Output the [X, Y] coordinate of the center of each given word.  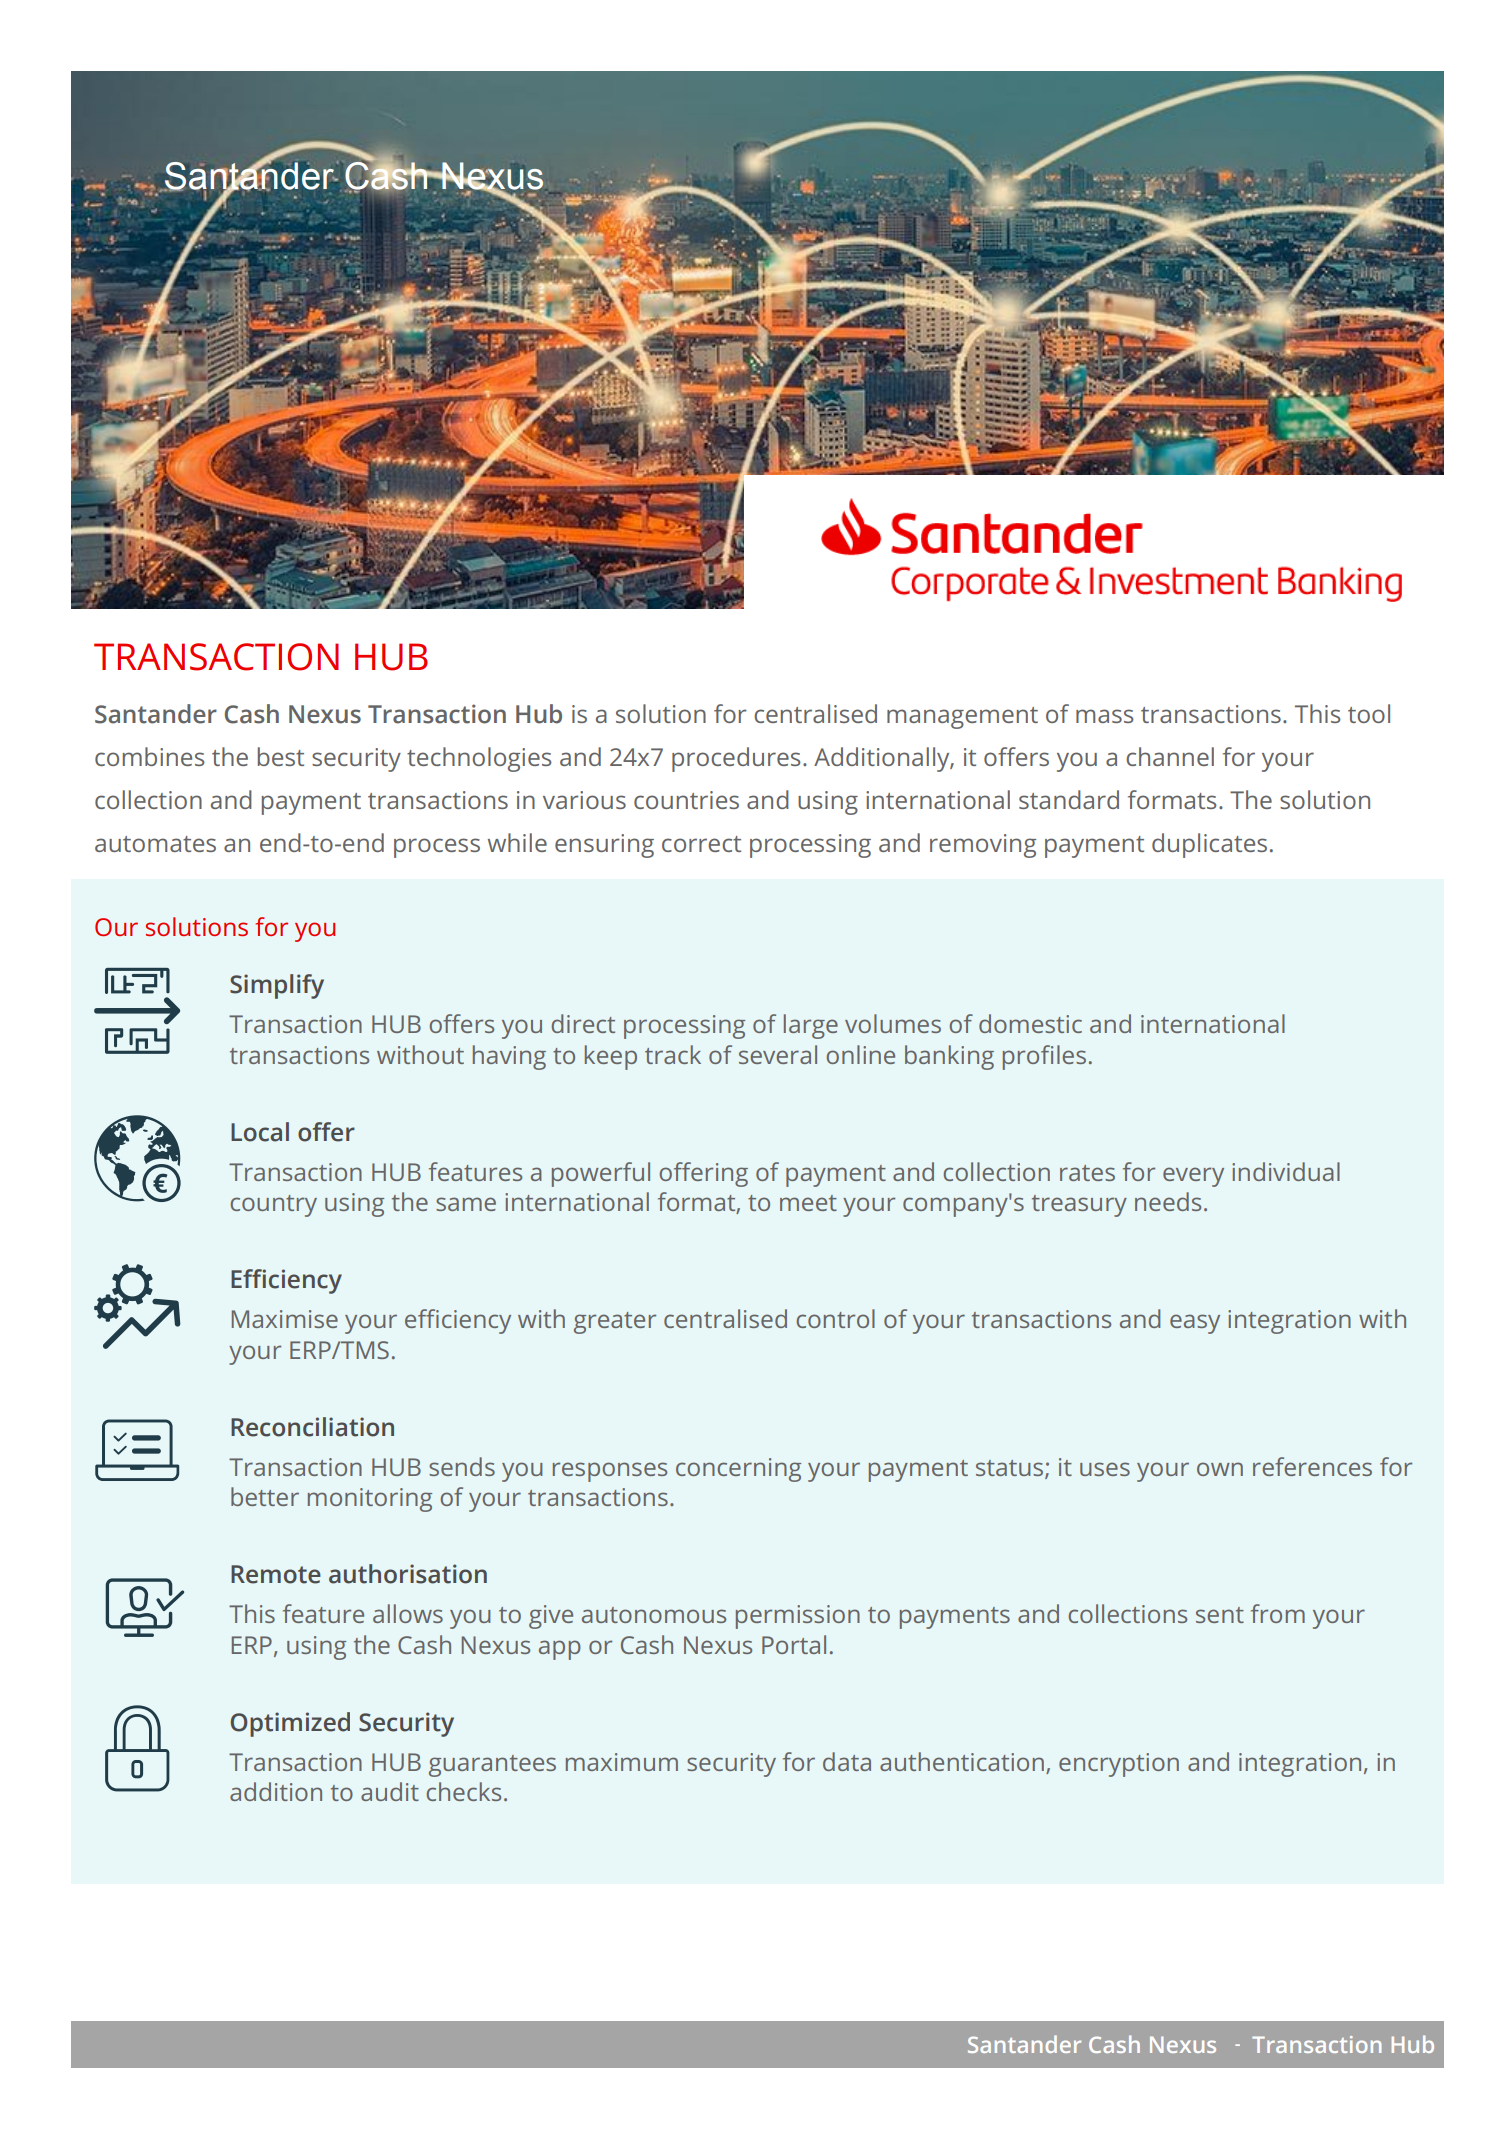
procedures [736, 759]
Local [260, 1132]
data [847, 1761]
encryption [1119, 1765]
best [281, 756]
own [1220, 1469]
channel [1170, 756]
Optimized [290, 1724]
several [778, 1054]
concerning [738, 1470]
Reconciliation [312, 1427]
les [1071, 1054]
